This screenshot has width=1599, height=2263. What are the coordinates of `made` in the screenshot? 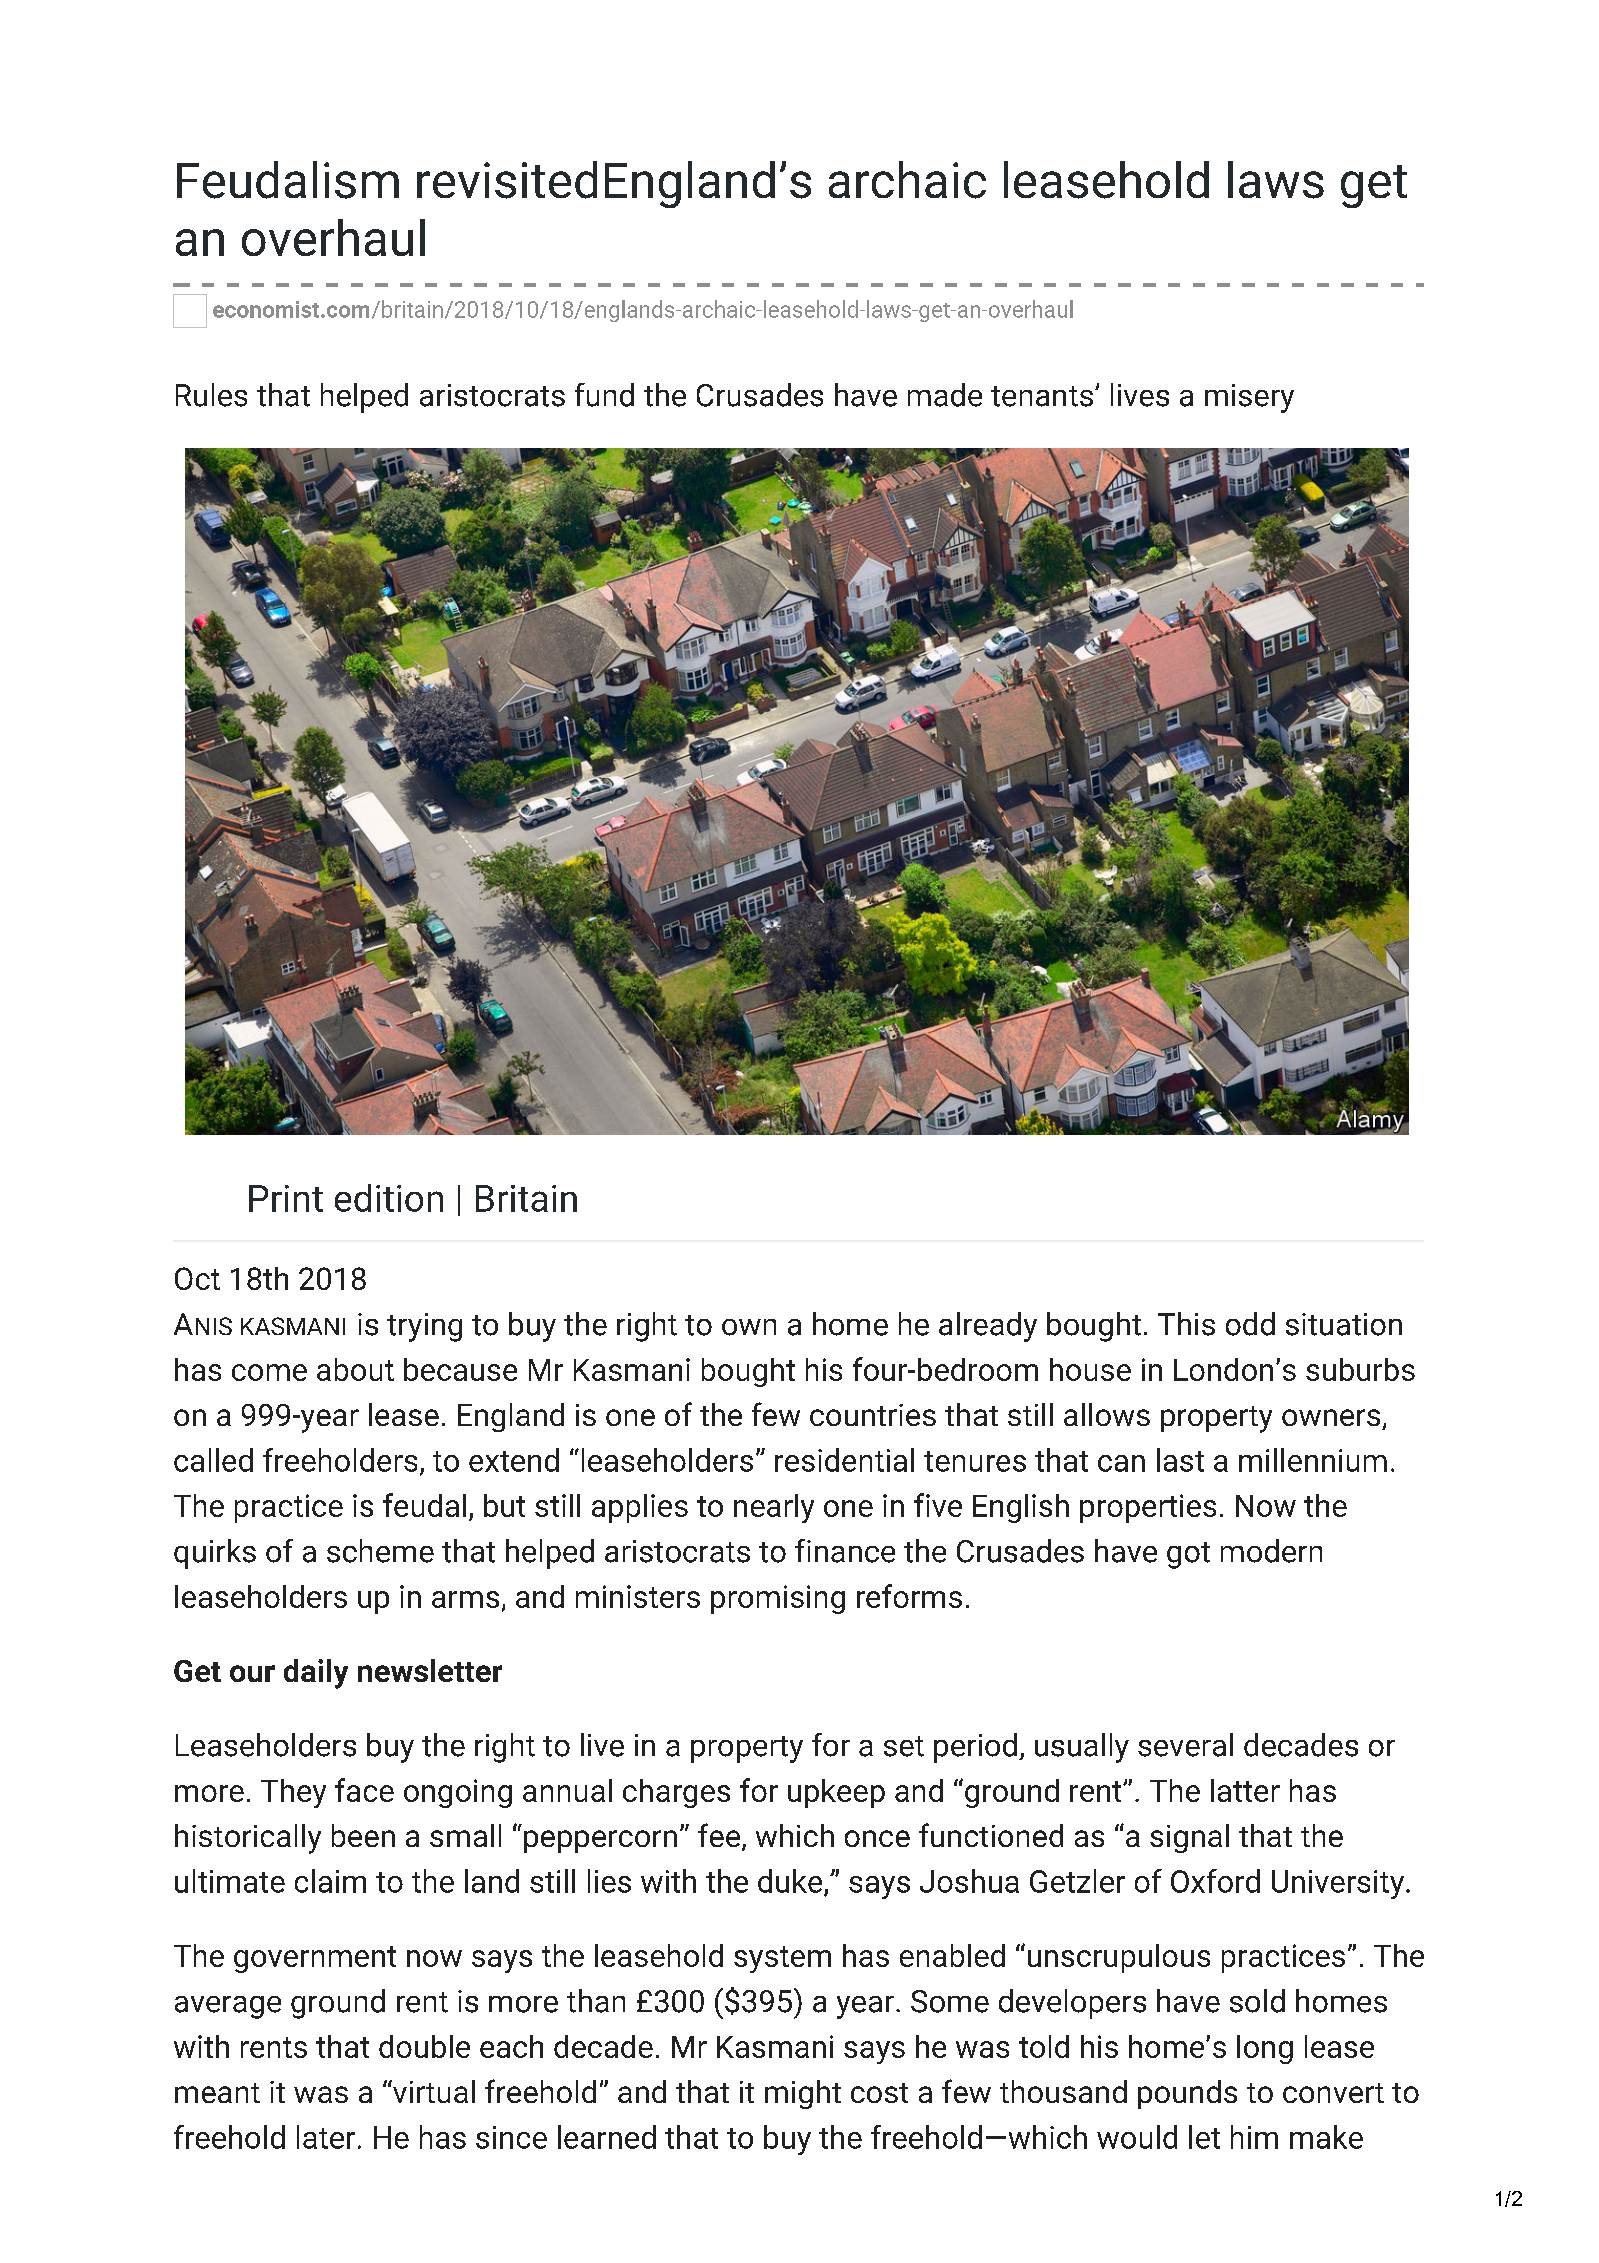 It's located at (945, 395).
